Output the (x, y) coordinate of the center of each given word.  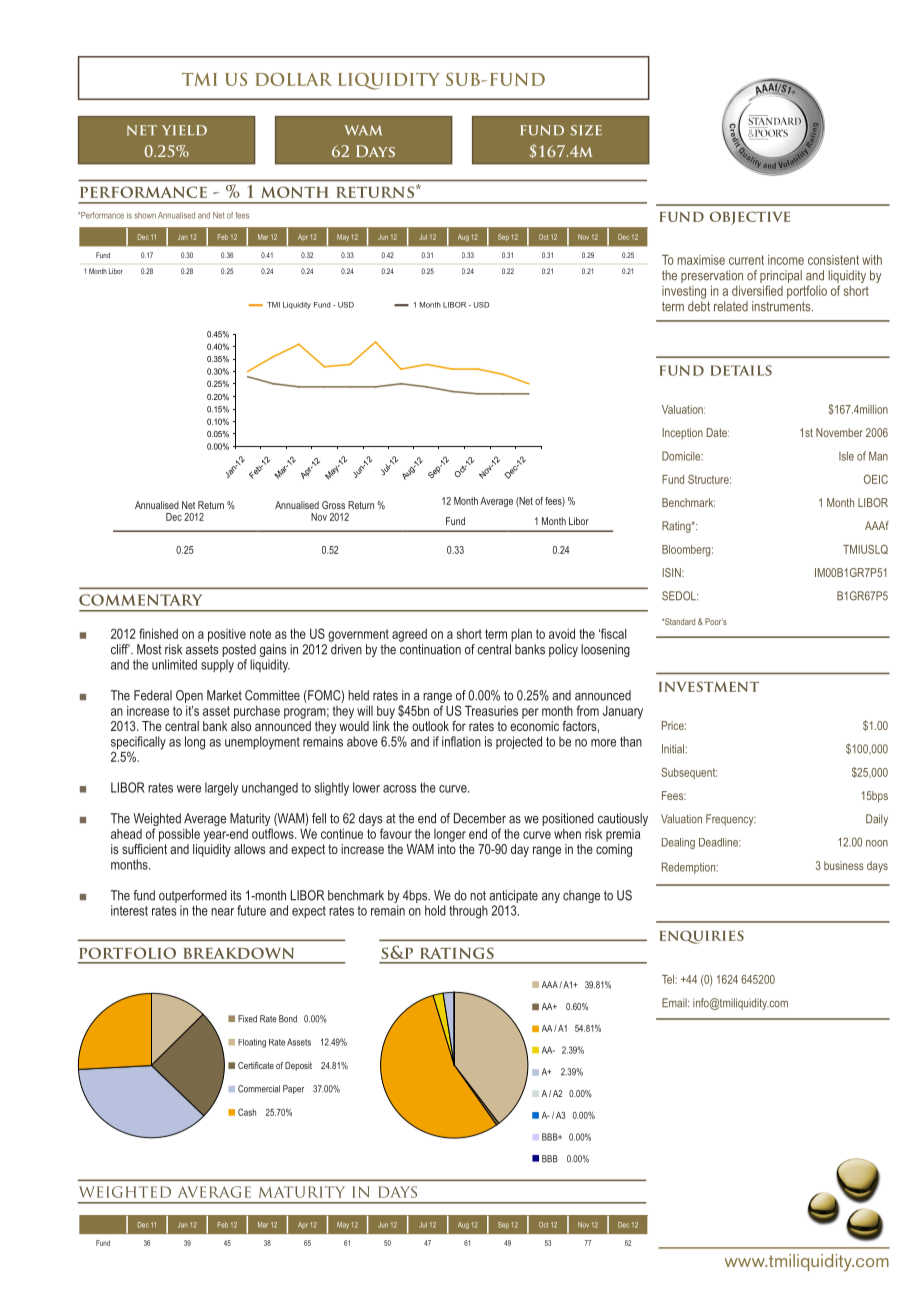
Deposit (298, 1066)
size (586, 130)
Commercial (259, 1089)
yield (184, 130)
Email (675, 1003)
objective (750, 218)
